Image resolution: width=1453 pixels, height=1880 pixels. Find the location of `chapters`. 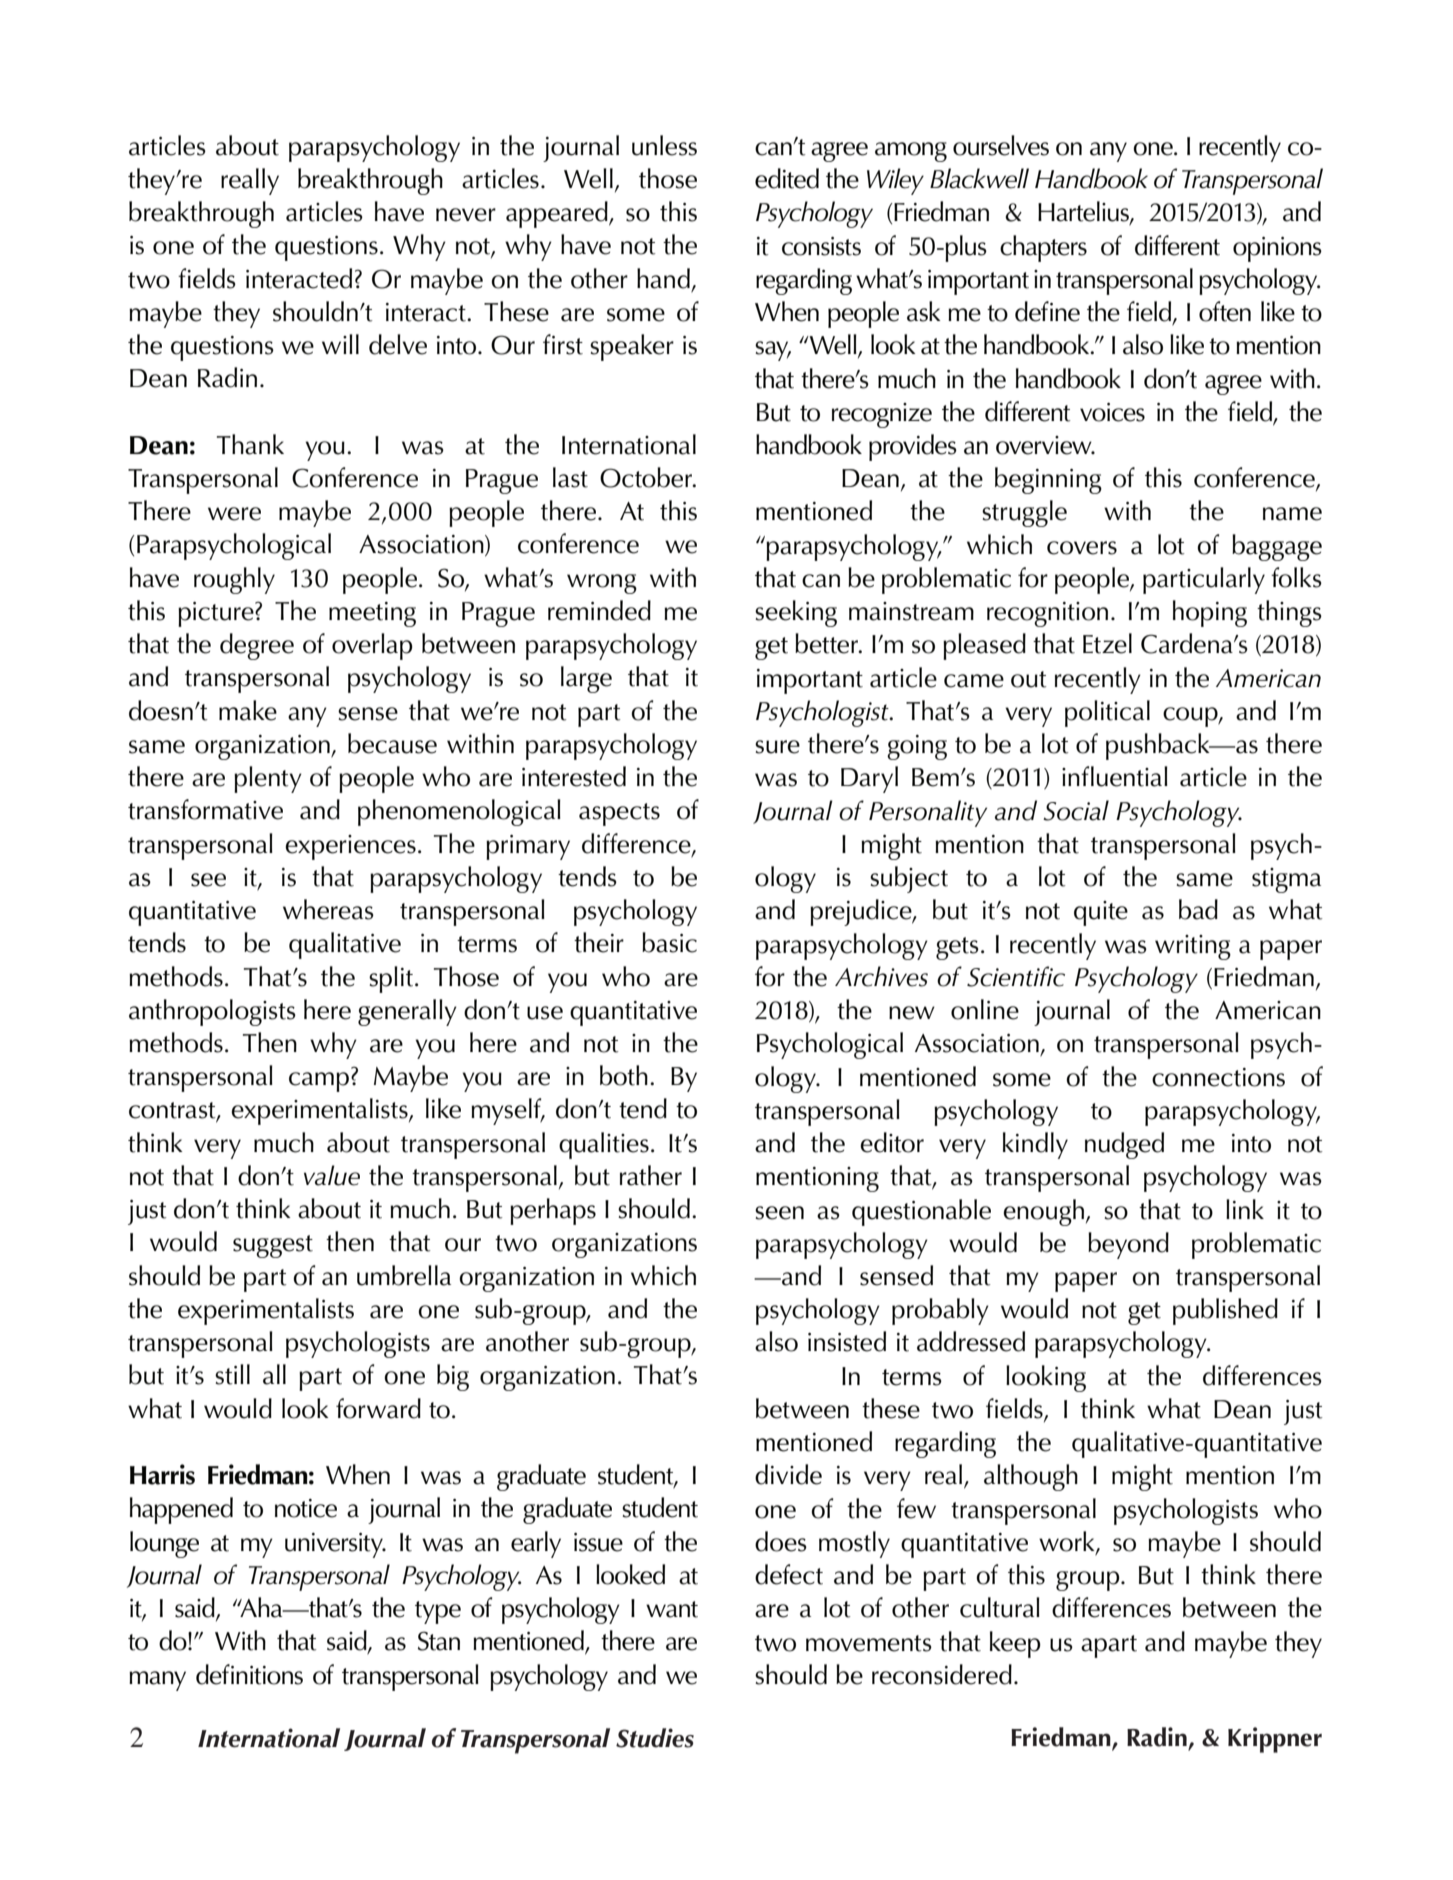

chapters is located at coordinates (1043, 248).
